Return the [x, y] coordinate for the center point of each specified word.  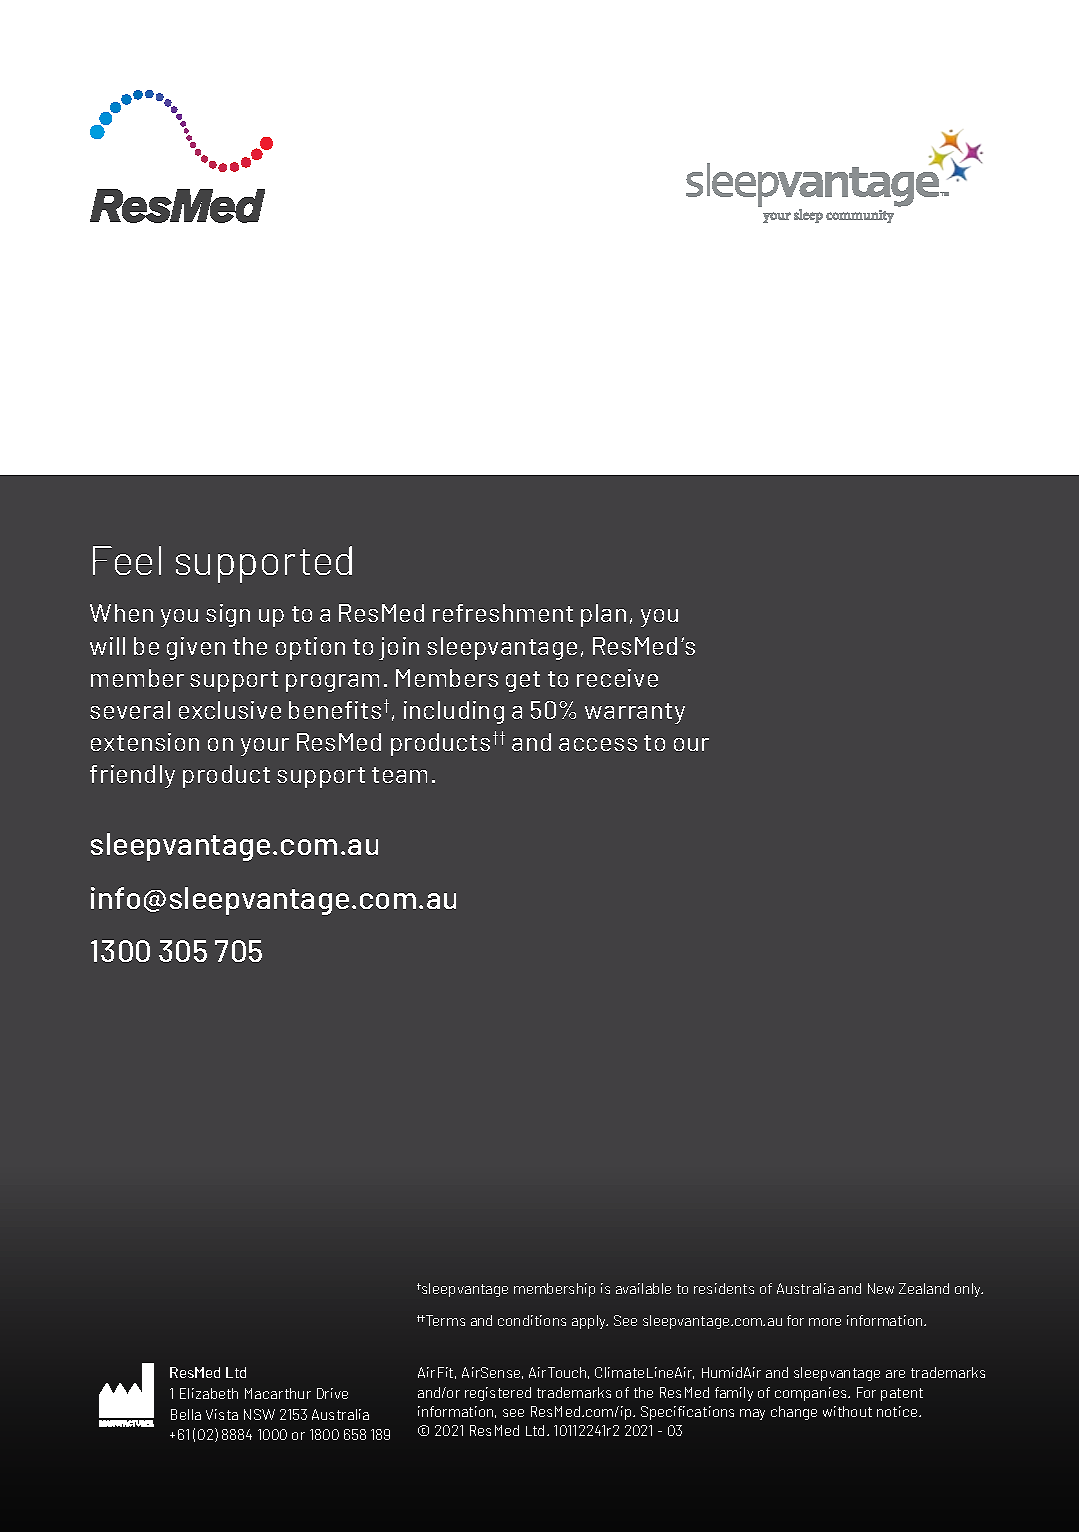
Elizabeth [209, 1393]
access [598, 744]
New [881, 1288]
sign [228, 615]
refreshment [503, 613]
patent [902, 1394]
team [399, 775]
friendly [132, 776]
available [643, 1288]
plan [603, 615]
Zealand [924, 1288]
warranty [635, 713]
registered [498, 1394]
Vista [222, 1414]
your [265, 747]
